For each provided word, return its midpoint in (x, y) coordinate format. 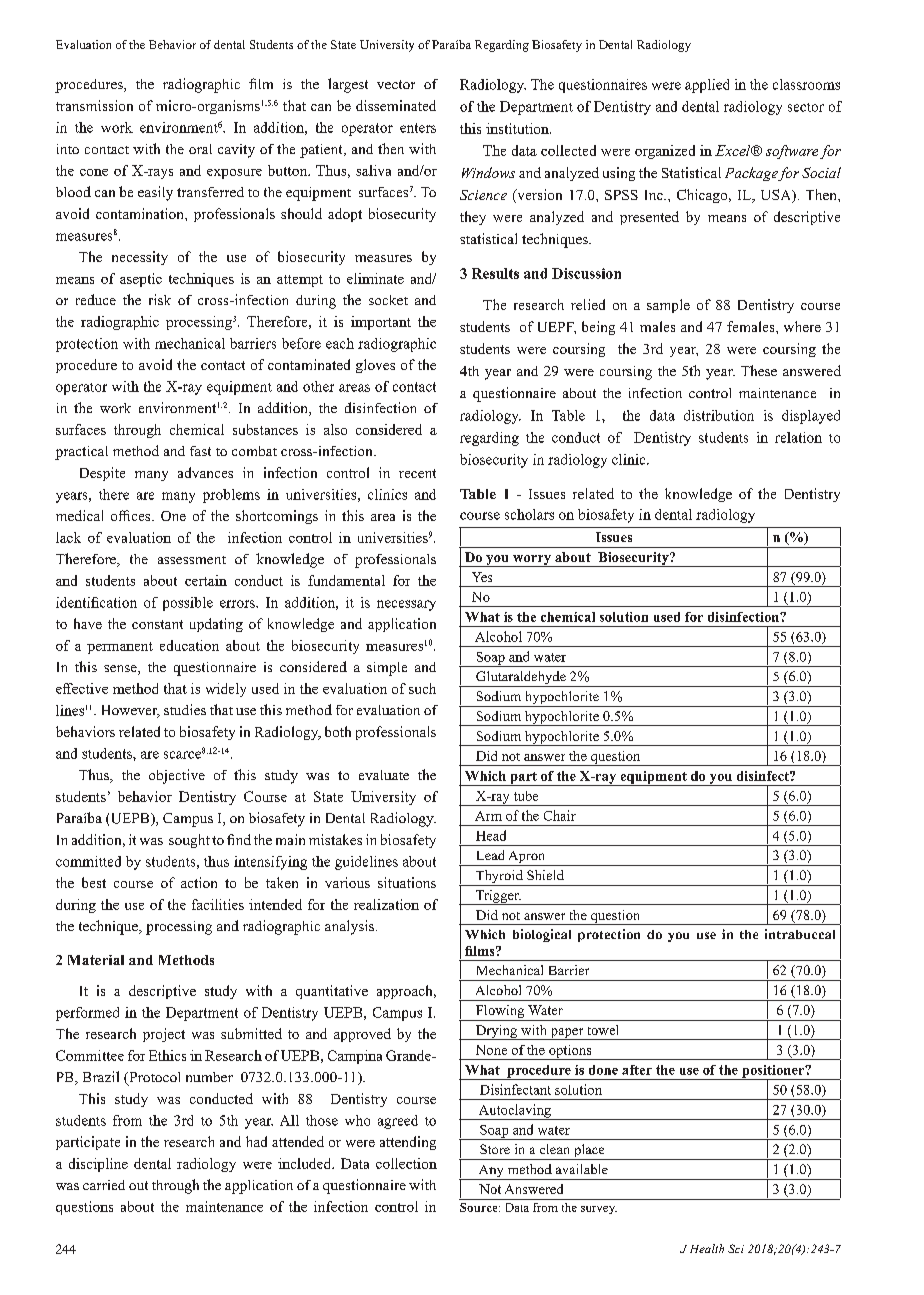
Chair (560, 815)
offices (132, 515)
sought (189, 841)
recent (417, 473)
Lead (490, 855)
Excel (734, 150)
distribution (719, 415)
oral (200, 149)
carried (104, 1185)
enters (418, 128)
